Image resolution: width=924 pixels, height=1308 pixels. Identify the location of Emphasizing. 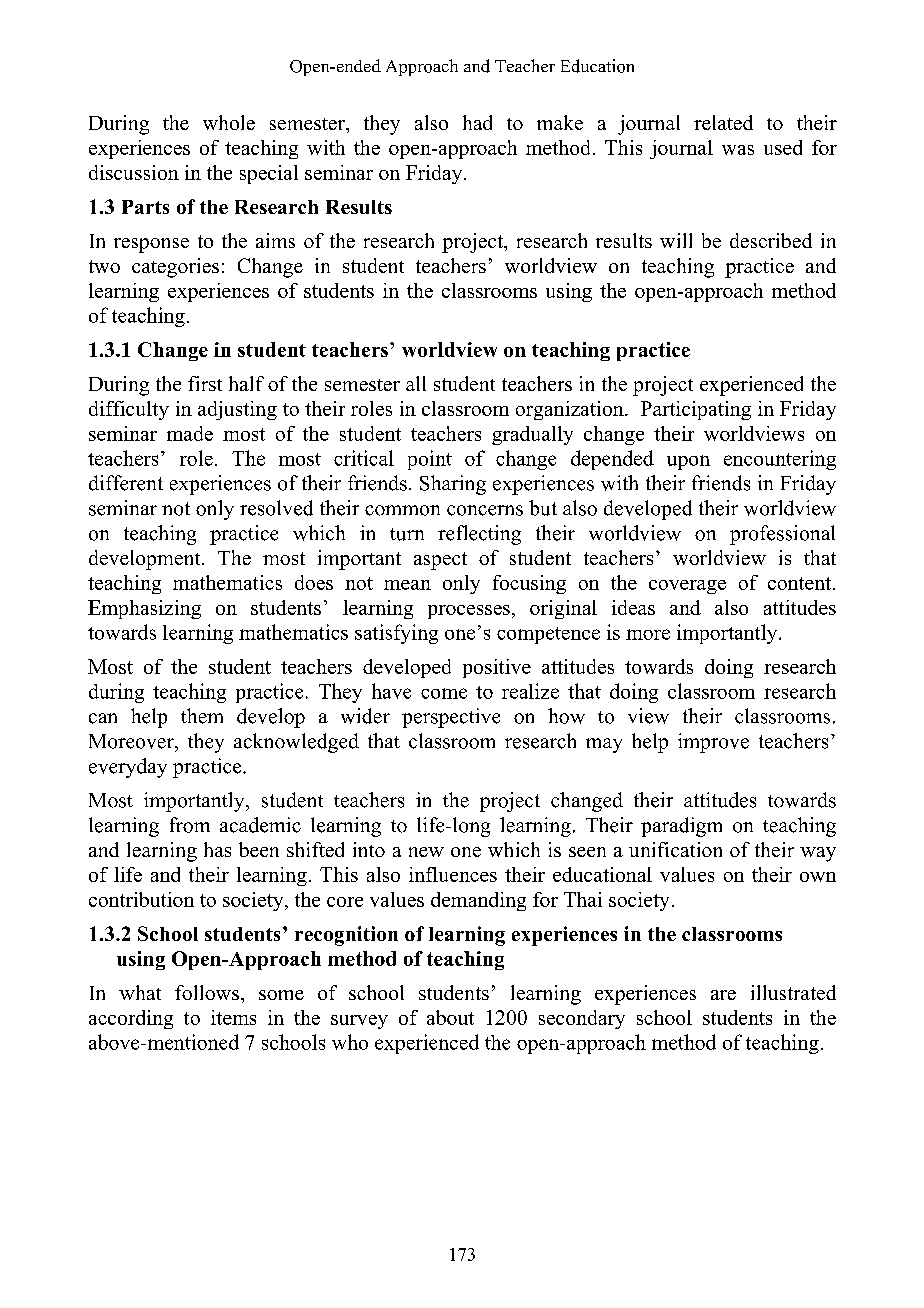
(144, 609).
